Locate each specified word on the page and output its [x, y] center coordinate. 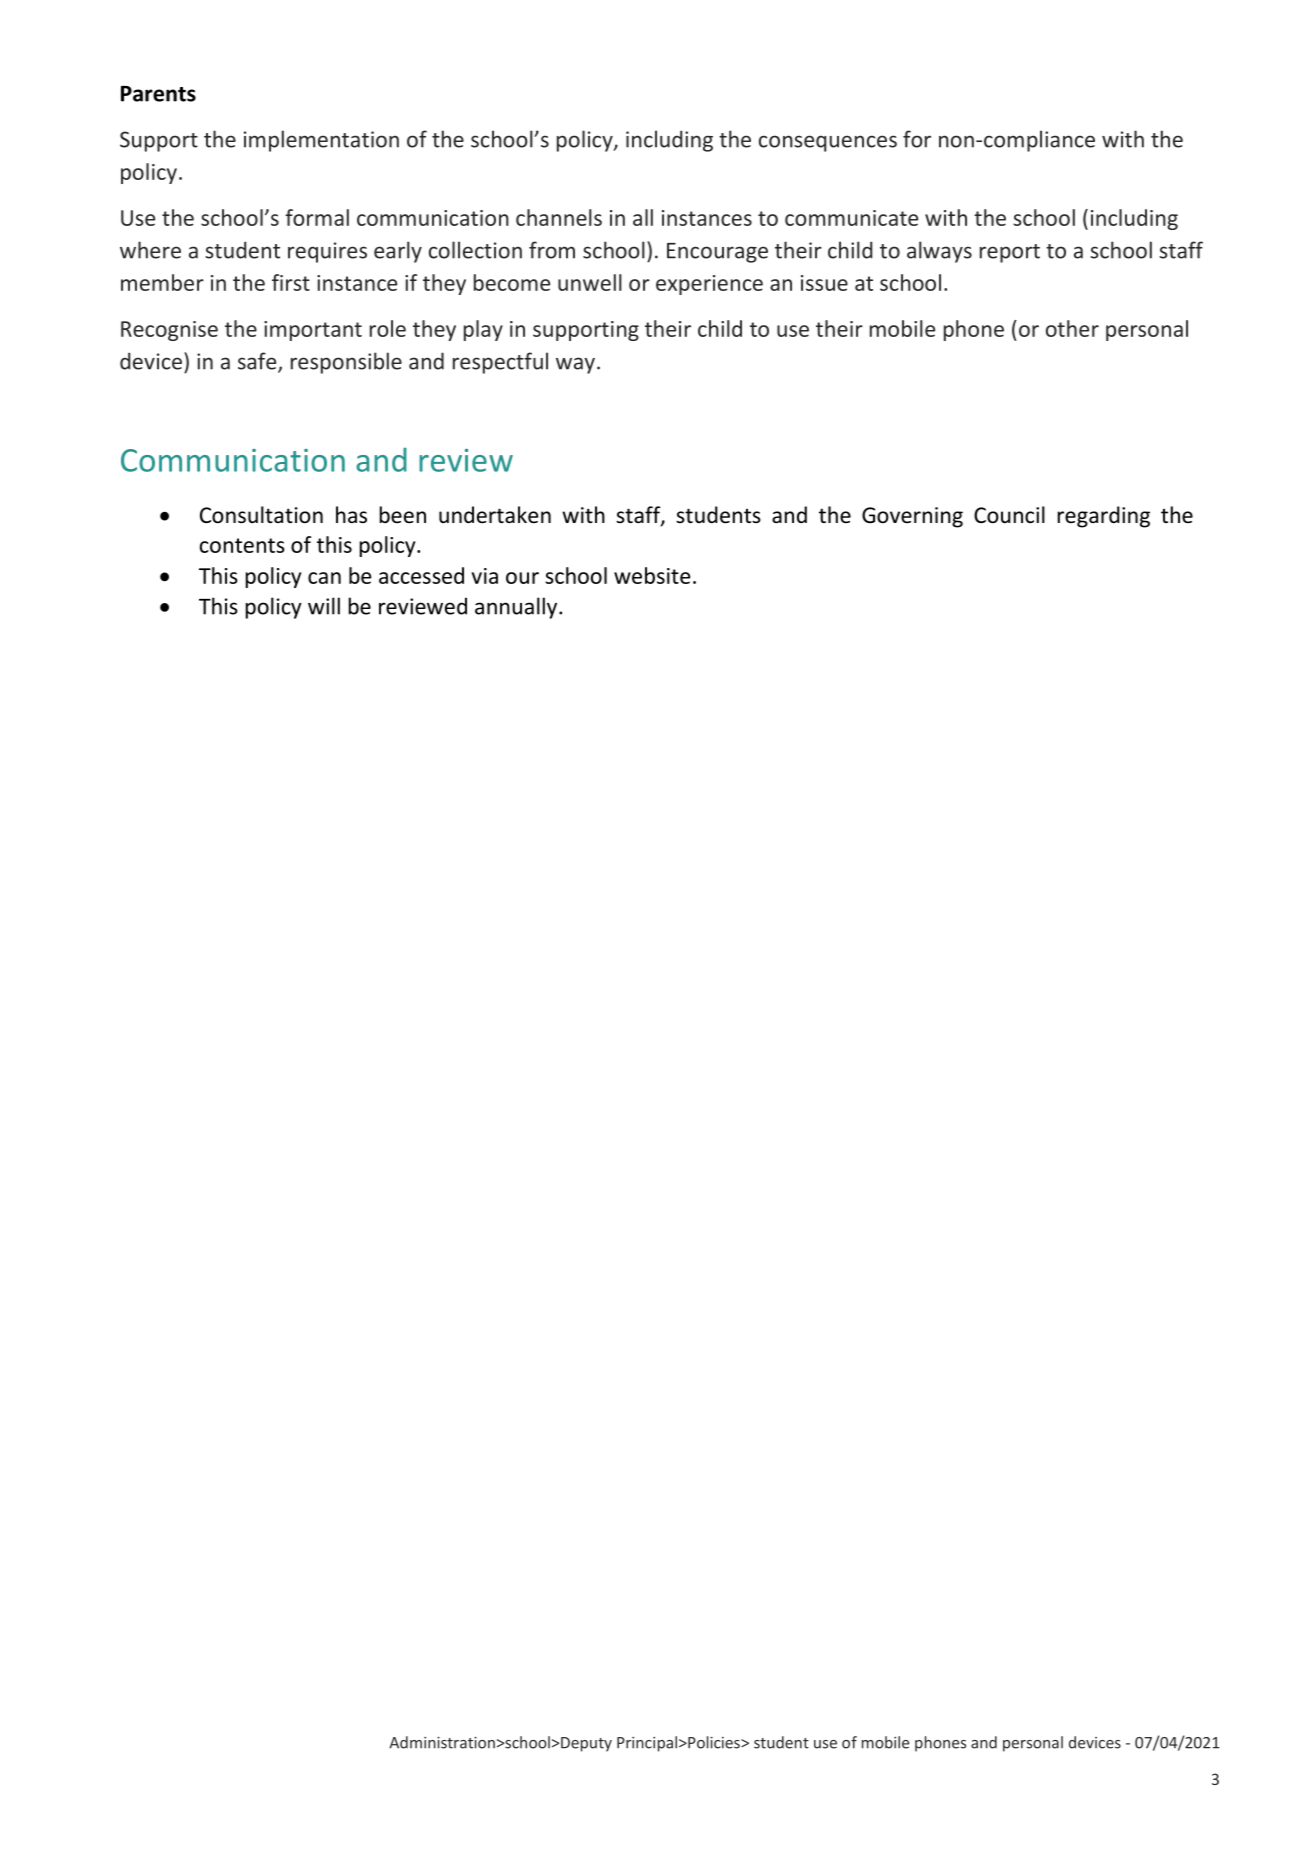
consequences [828, 143]
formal [317, 217]
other [1072, 328]
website [652, 575]
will [324, 606]
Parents [158, 94]
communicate [851, 218]
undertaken [495, 515]
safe [258, 362]
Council [1009, 515]
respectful [500, 363]
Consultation [261, 515]
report [1010, 253]
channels [559, 217]
